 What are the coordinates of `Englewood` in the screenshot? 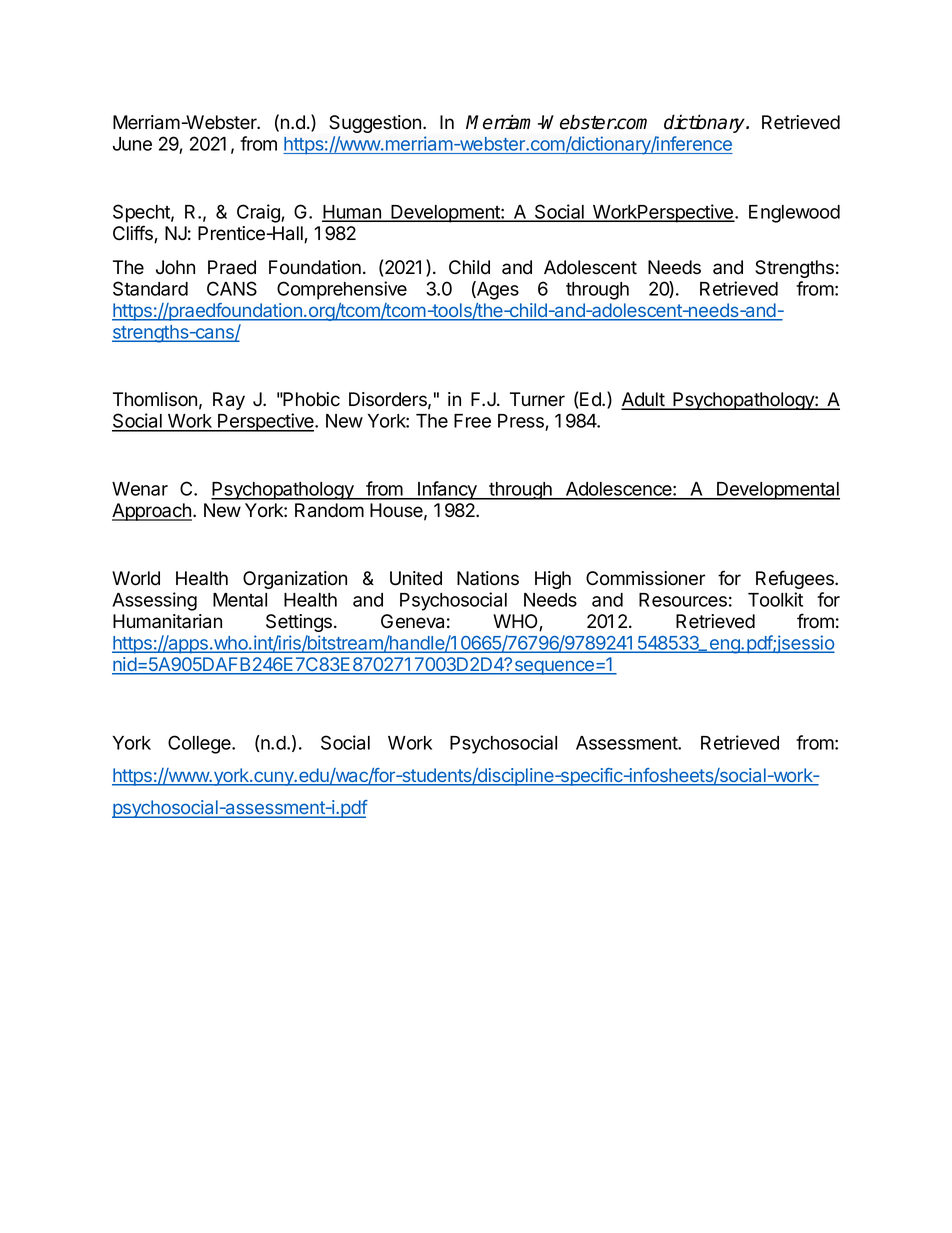 It's located at (794, 214).
